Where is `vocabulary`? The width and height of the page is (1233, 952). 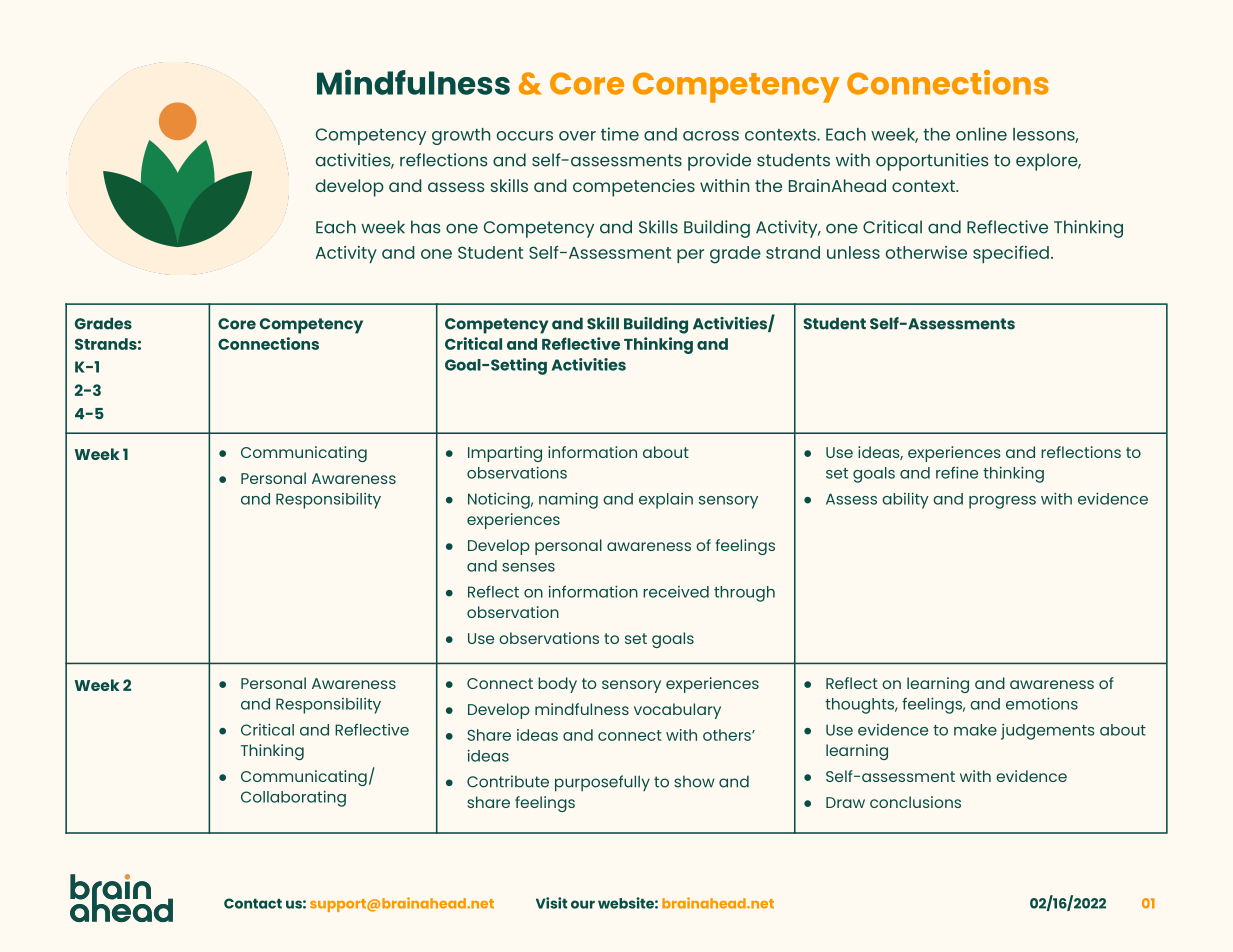
vocabulary is located at coordinates (677, 711).
